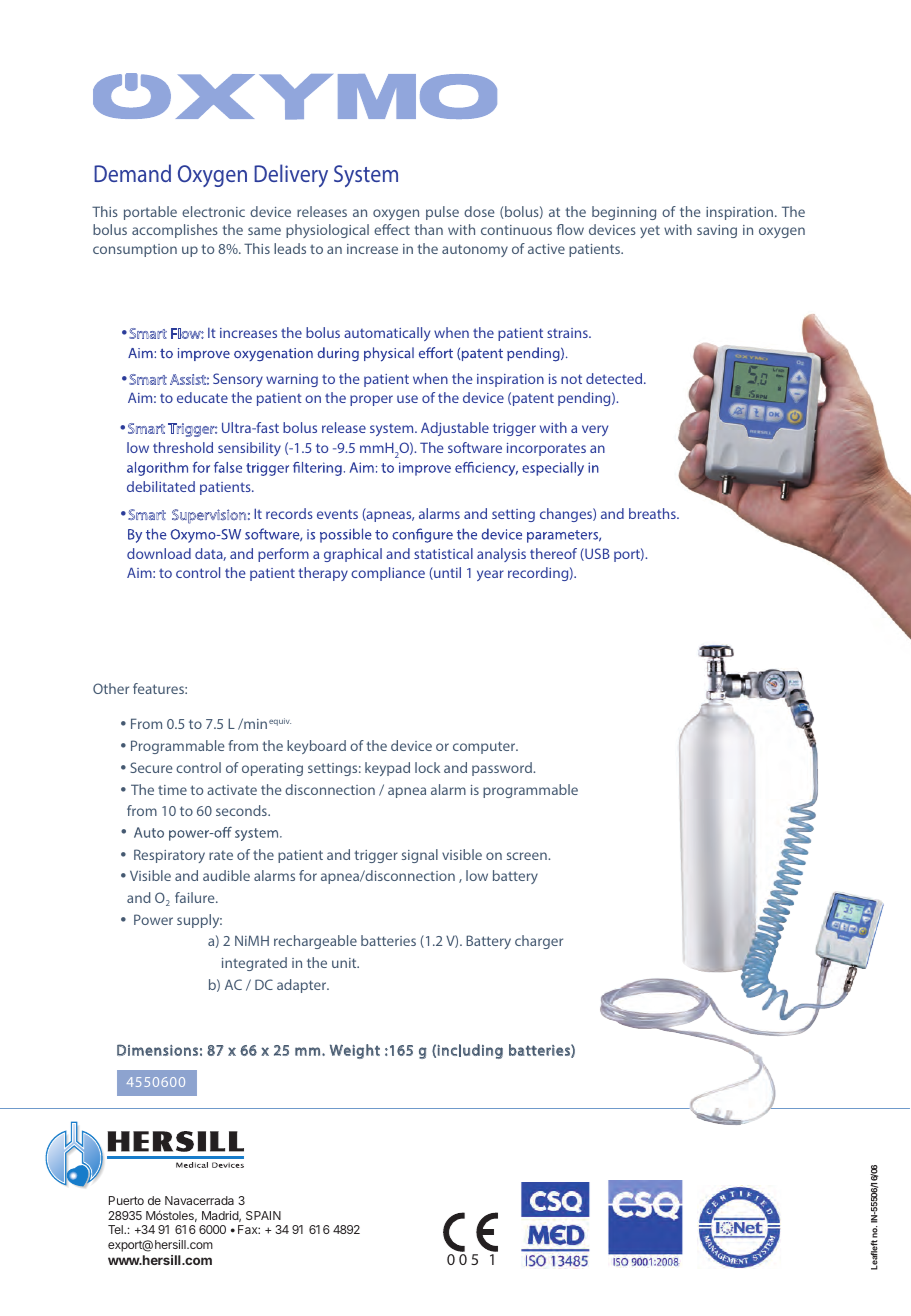 The height and width of the document is (1316, 911). Describe the element at coordinates (388, 574) in the document. I see `compliance` at that location.
